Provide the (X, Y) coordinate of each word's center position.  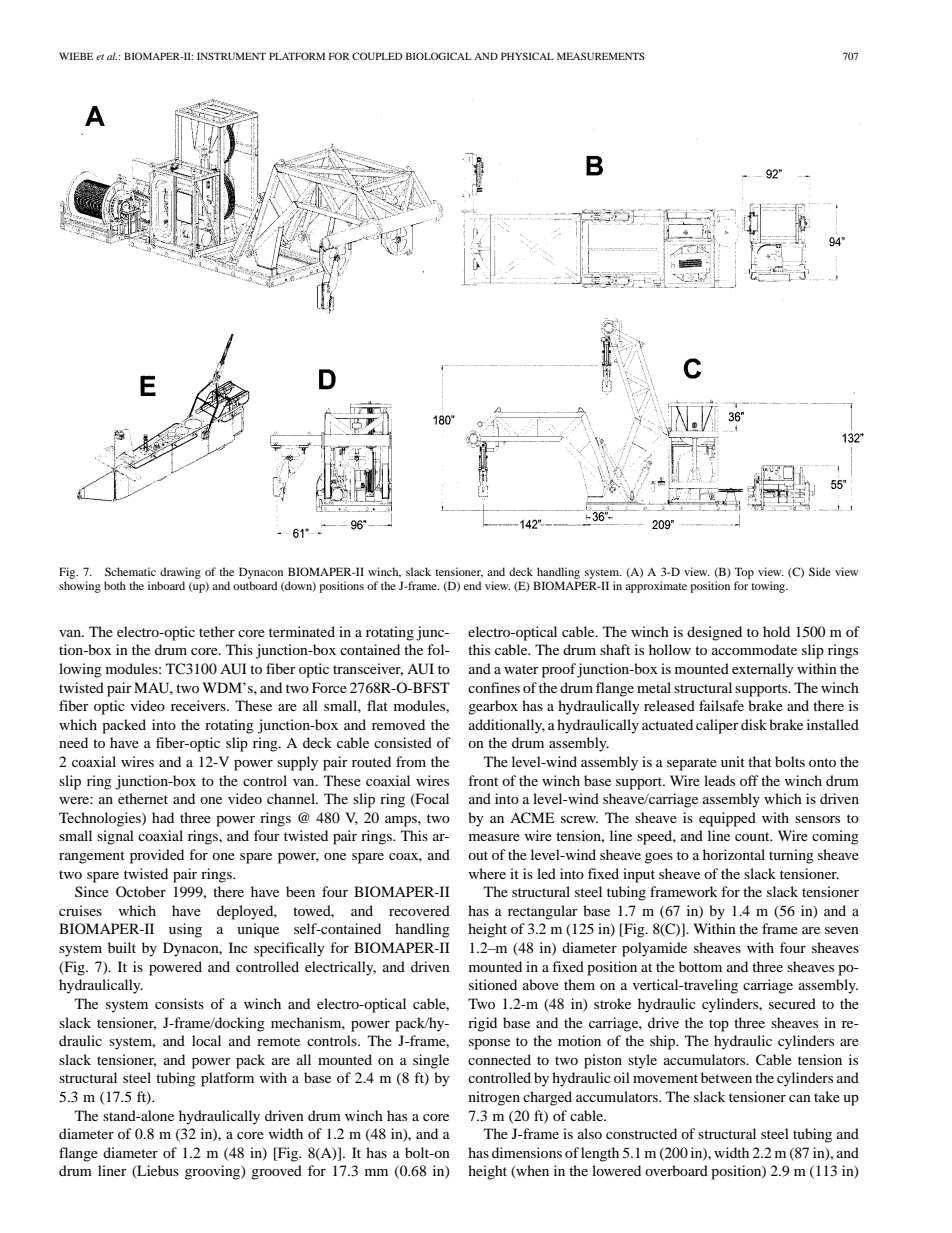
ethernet (143, 798)
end (472, 585)
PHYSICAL (527, 56)
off (749, 780)
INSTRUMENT (231, 56)
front (483, 780)
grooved (276, 1172)
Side (820, 571)
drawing (180, 573)
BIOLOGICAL (439, 56)
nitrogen (494, 1098)
